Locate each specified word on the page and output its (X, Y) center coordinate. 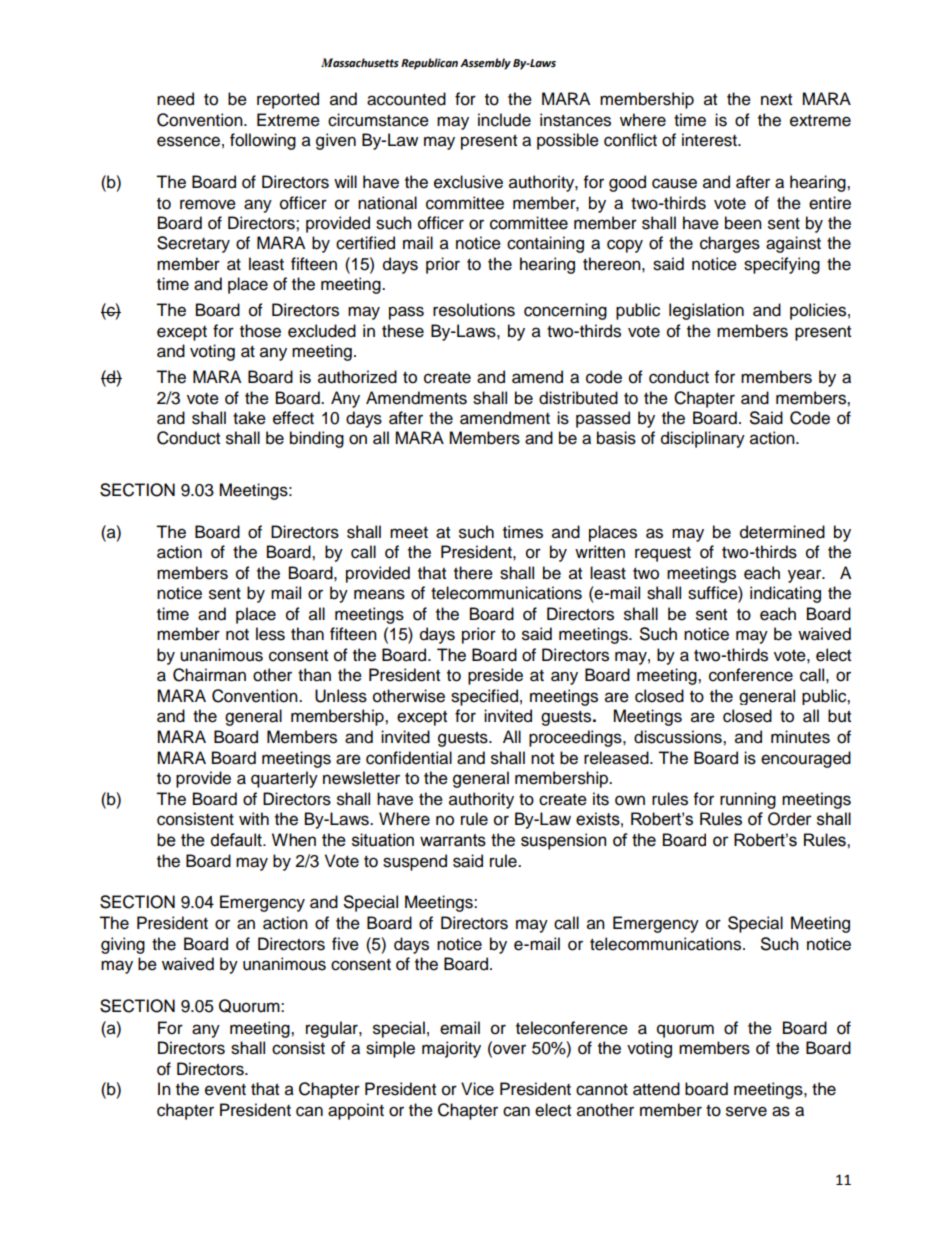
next (776, 100)
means (379, 594)
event (225, 1090)
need (175, 99)
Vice (477, 1089)
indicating (785, 594)
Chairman (209, 675)
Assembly (485, 64)
